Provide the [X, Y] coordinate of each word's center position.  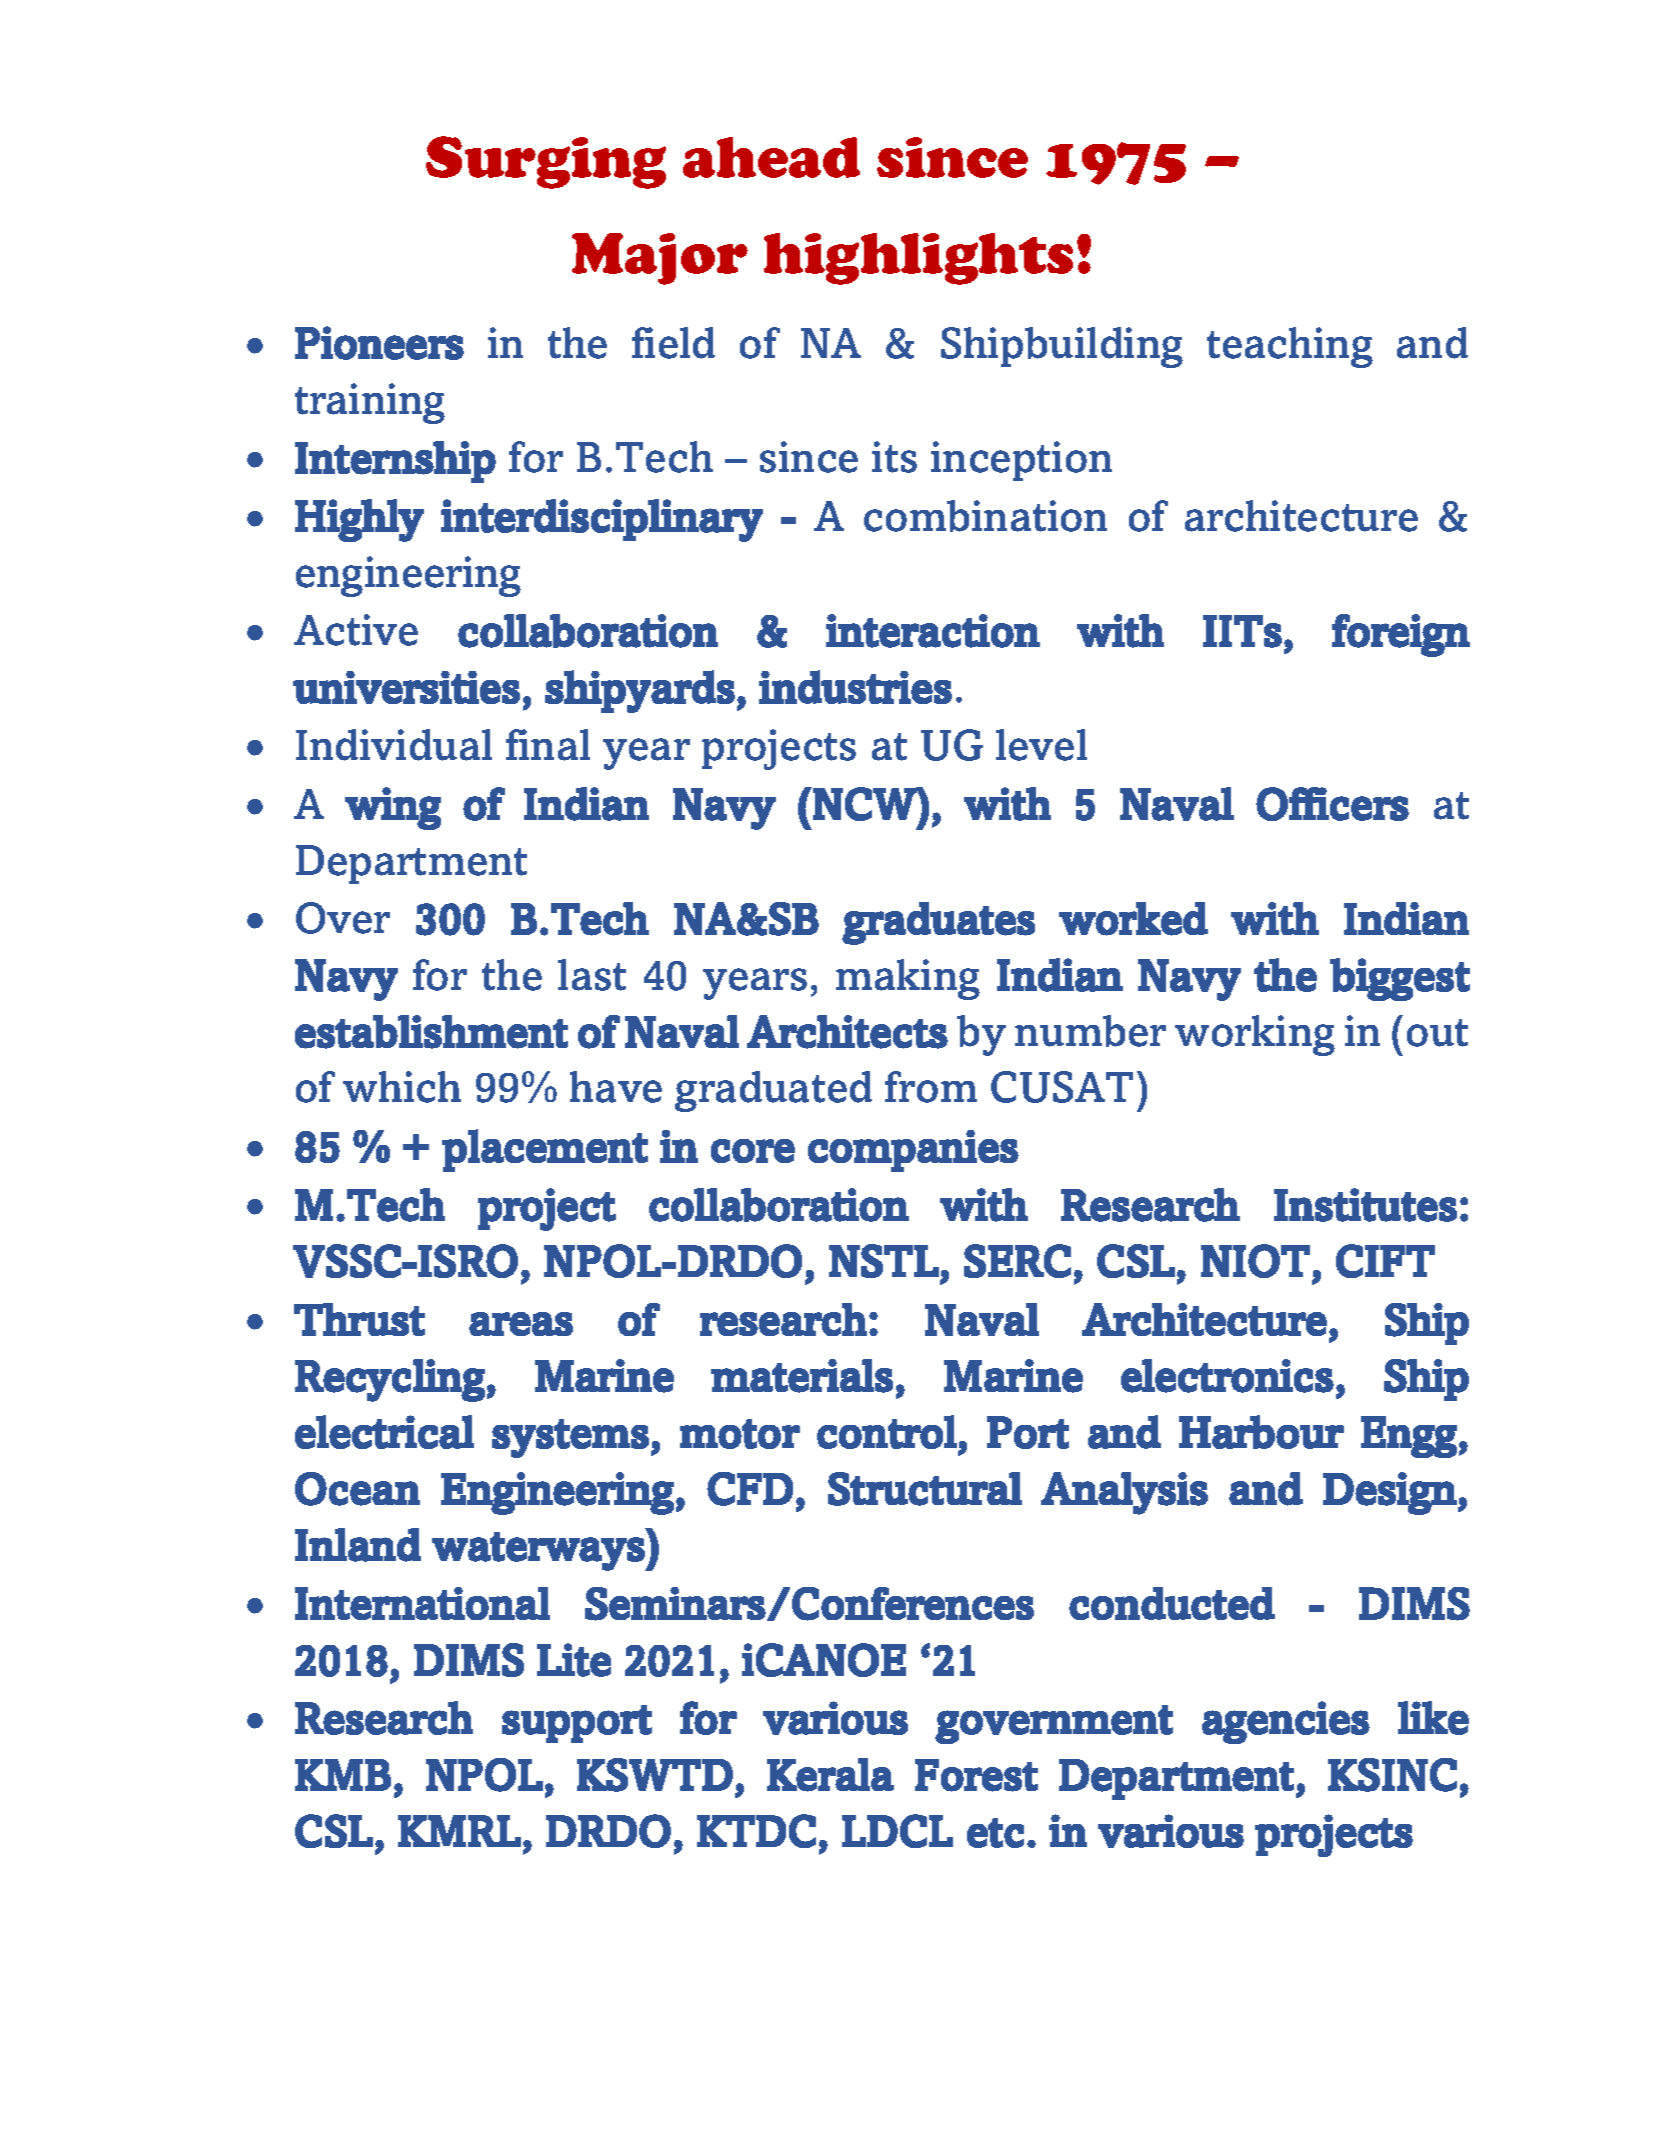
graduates [938, 923]
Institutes [1365, 1205]
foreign [1401, 635]
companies [913, 1151]
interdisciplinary [602, 520]
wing [393, 808]
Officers [1332, 804]
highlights [918, 259]
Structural [925, 1489]
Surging [546, 162]
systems [570, 1438]
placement [545, 1150]
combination [985, 516]
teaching [1290, 347]
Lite [574, 1660]
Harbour [1261, 1432]
